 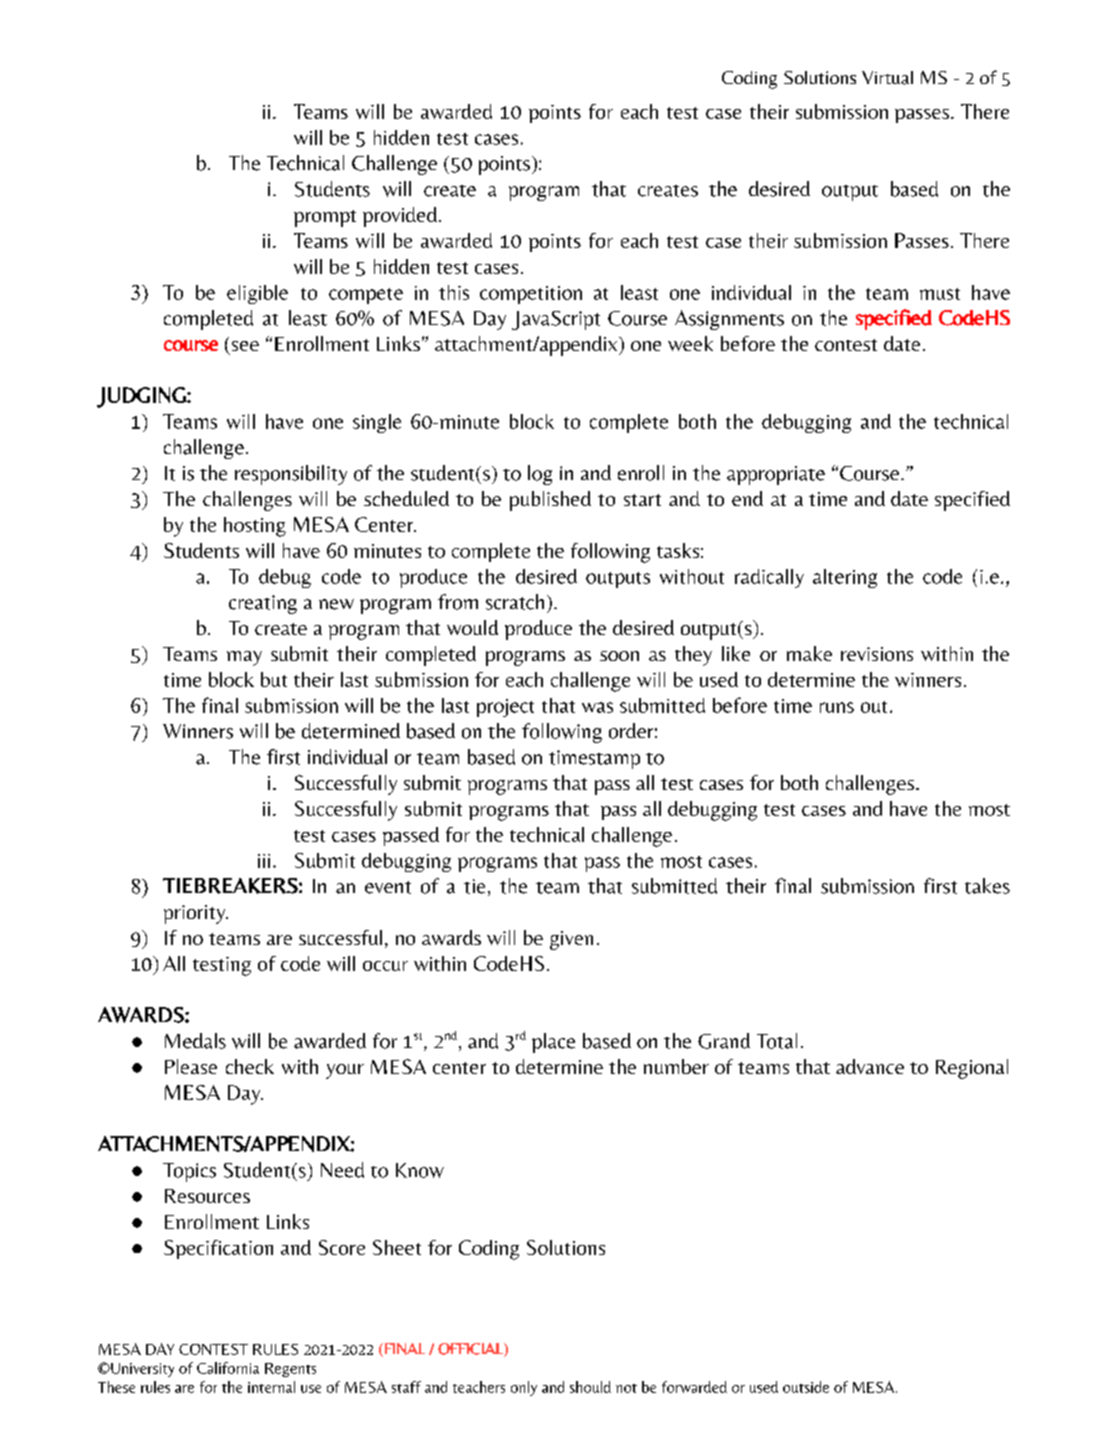 What do you see at coordinates (228, 1368) in the screenshot?
I see `California` at bounding box center [228, 1368].
